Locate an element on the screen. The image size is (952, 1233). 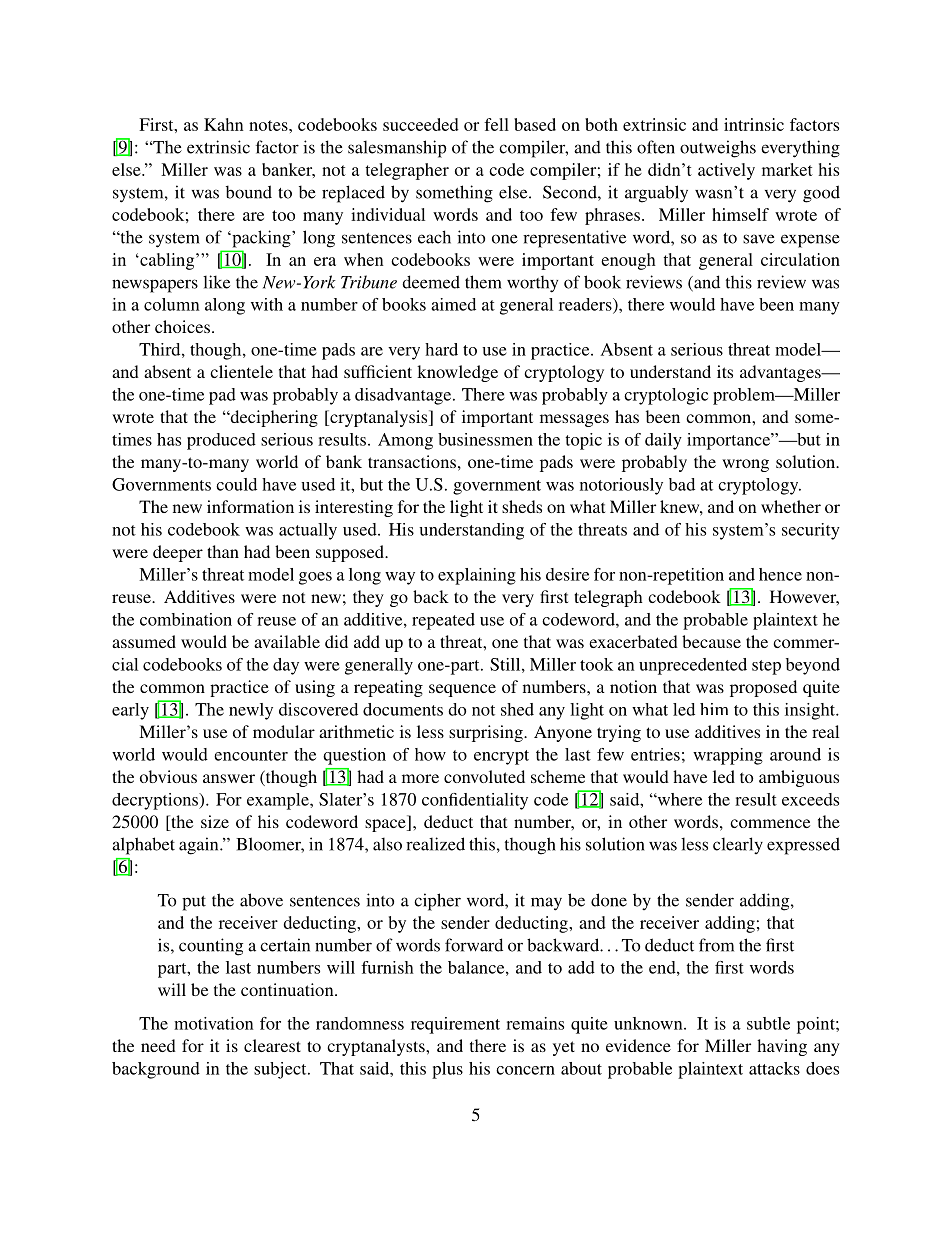
Kahn is located at coordinates (223, 124).
